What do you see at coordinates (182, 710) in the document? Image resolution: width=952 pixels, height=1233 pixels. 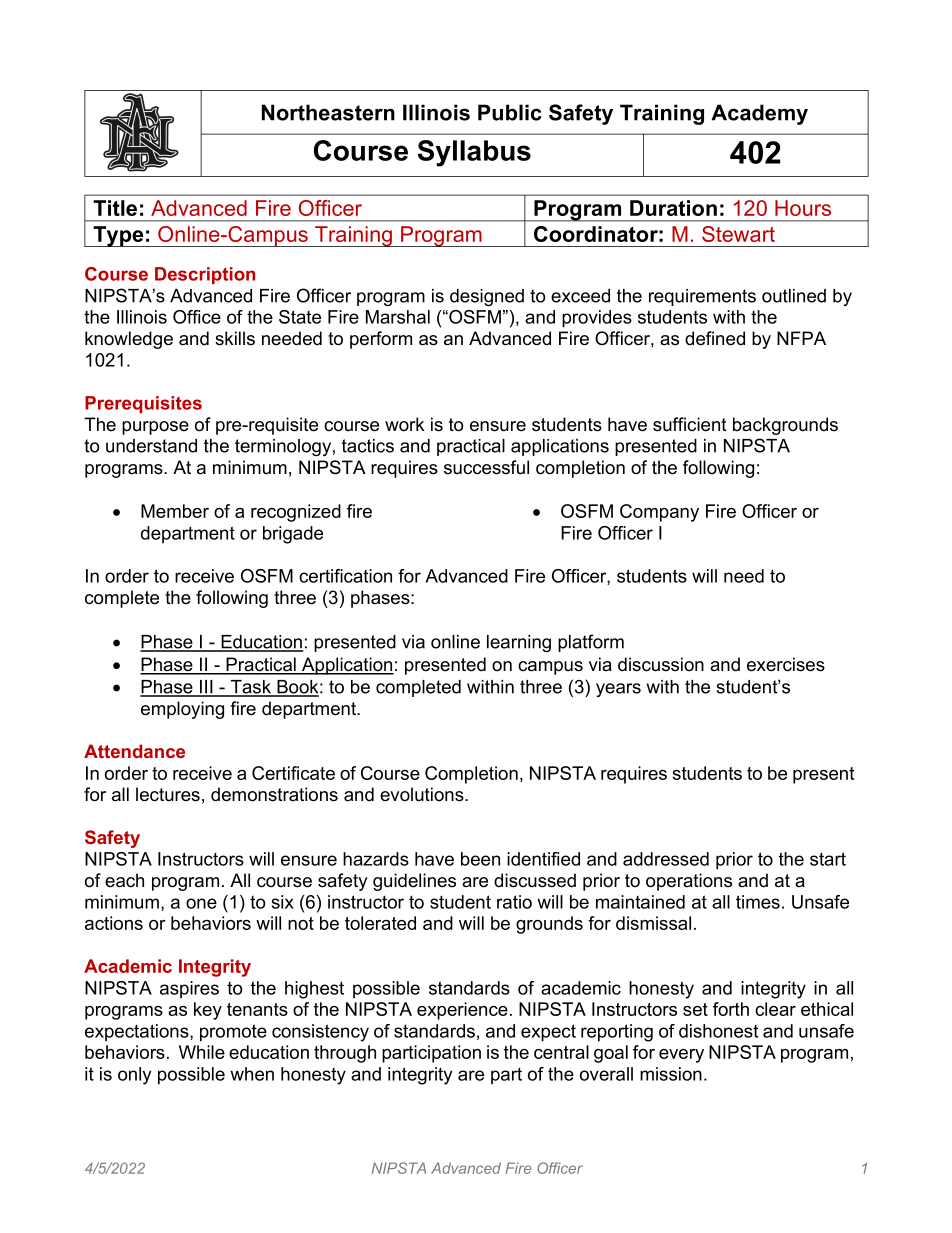 I see `employing` at bounding box center [182, 710].
